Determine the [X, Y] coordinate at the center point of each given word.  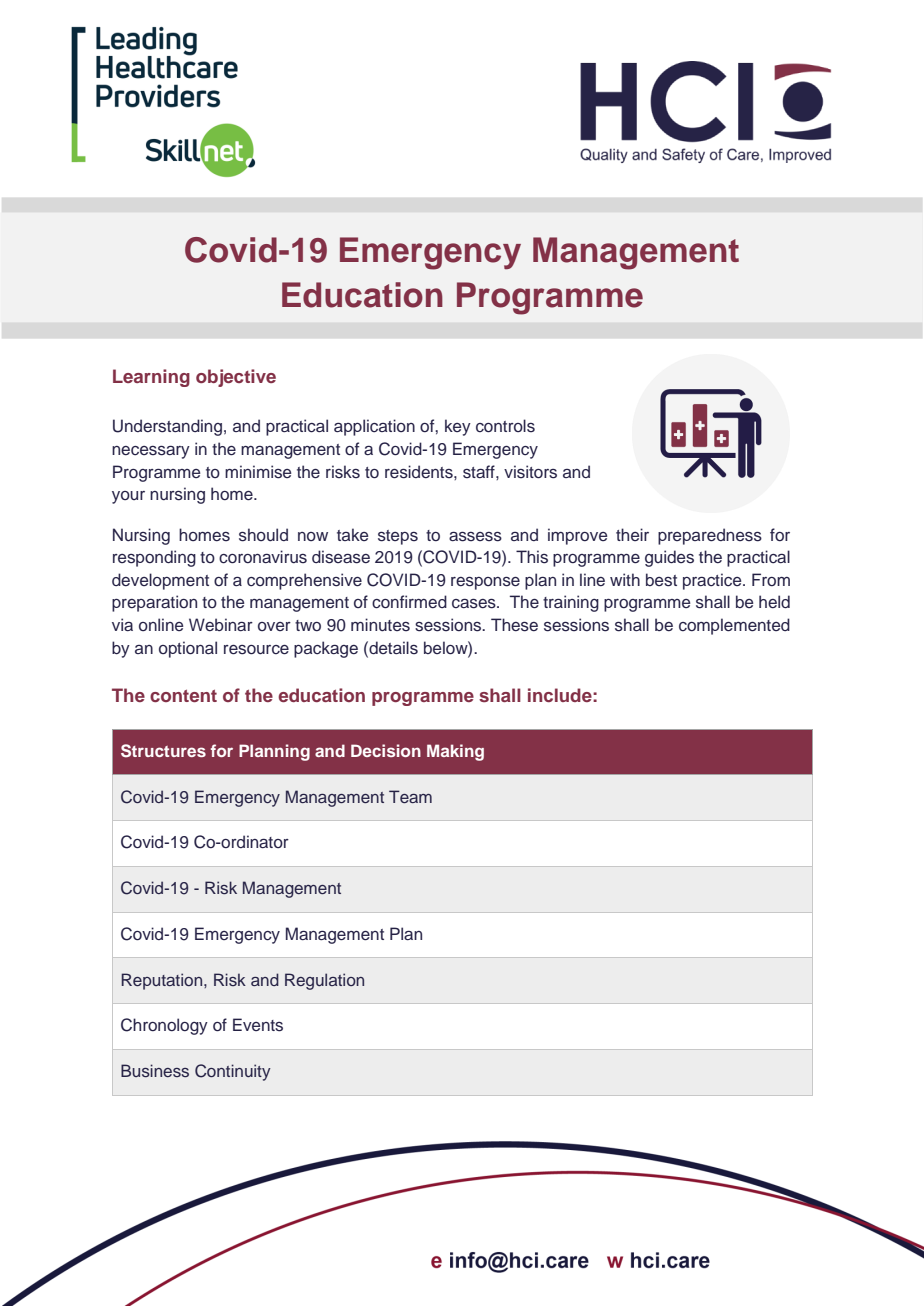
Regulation [324, 981]
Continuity [233, 1072]
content [183, 695]
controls [505, 426]
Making [455, 752]
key [458, 427]
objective [236, 378]
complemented [734, 626]
